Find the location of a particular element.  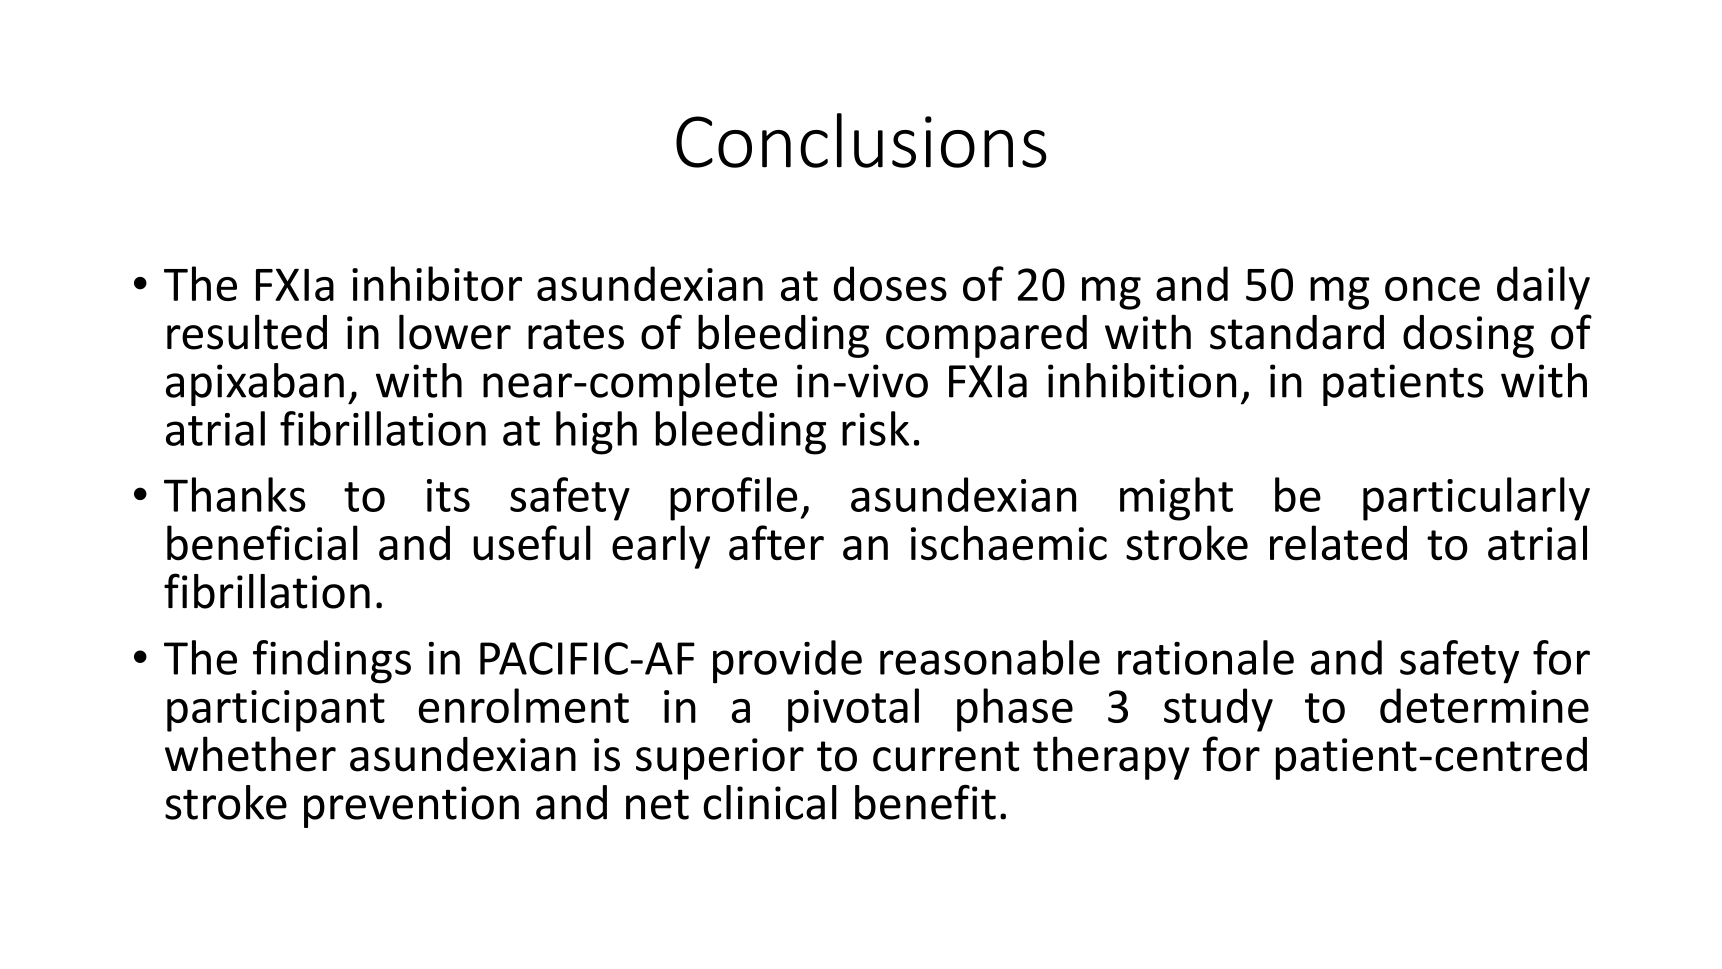

reasonable is located at coordinates (990, 657).
